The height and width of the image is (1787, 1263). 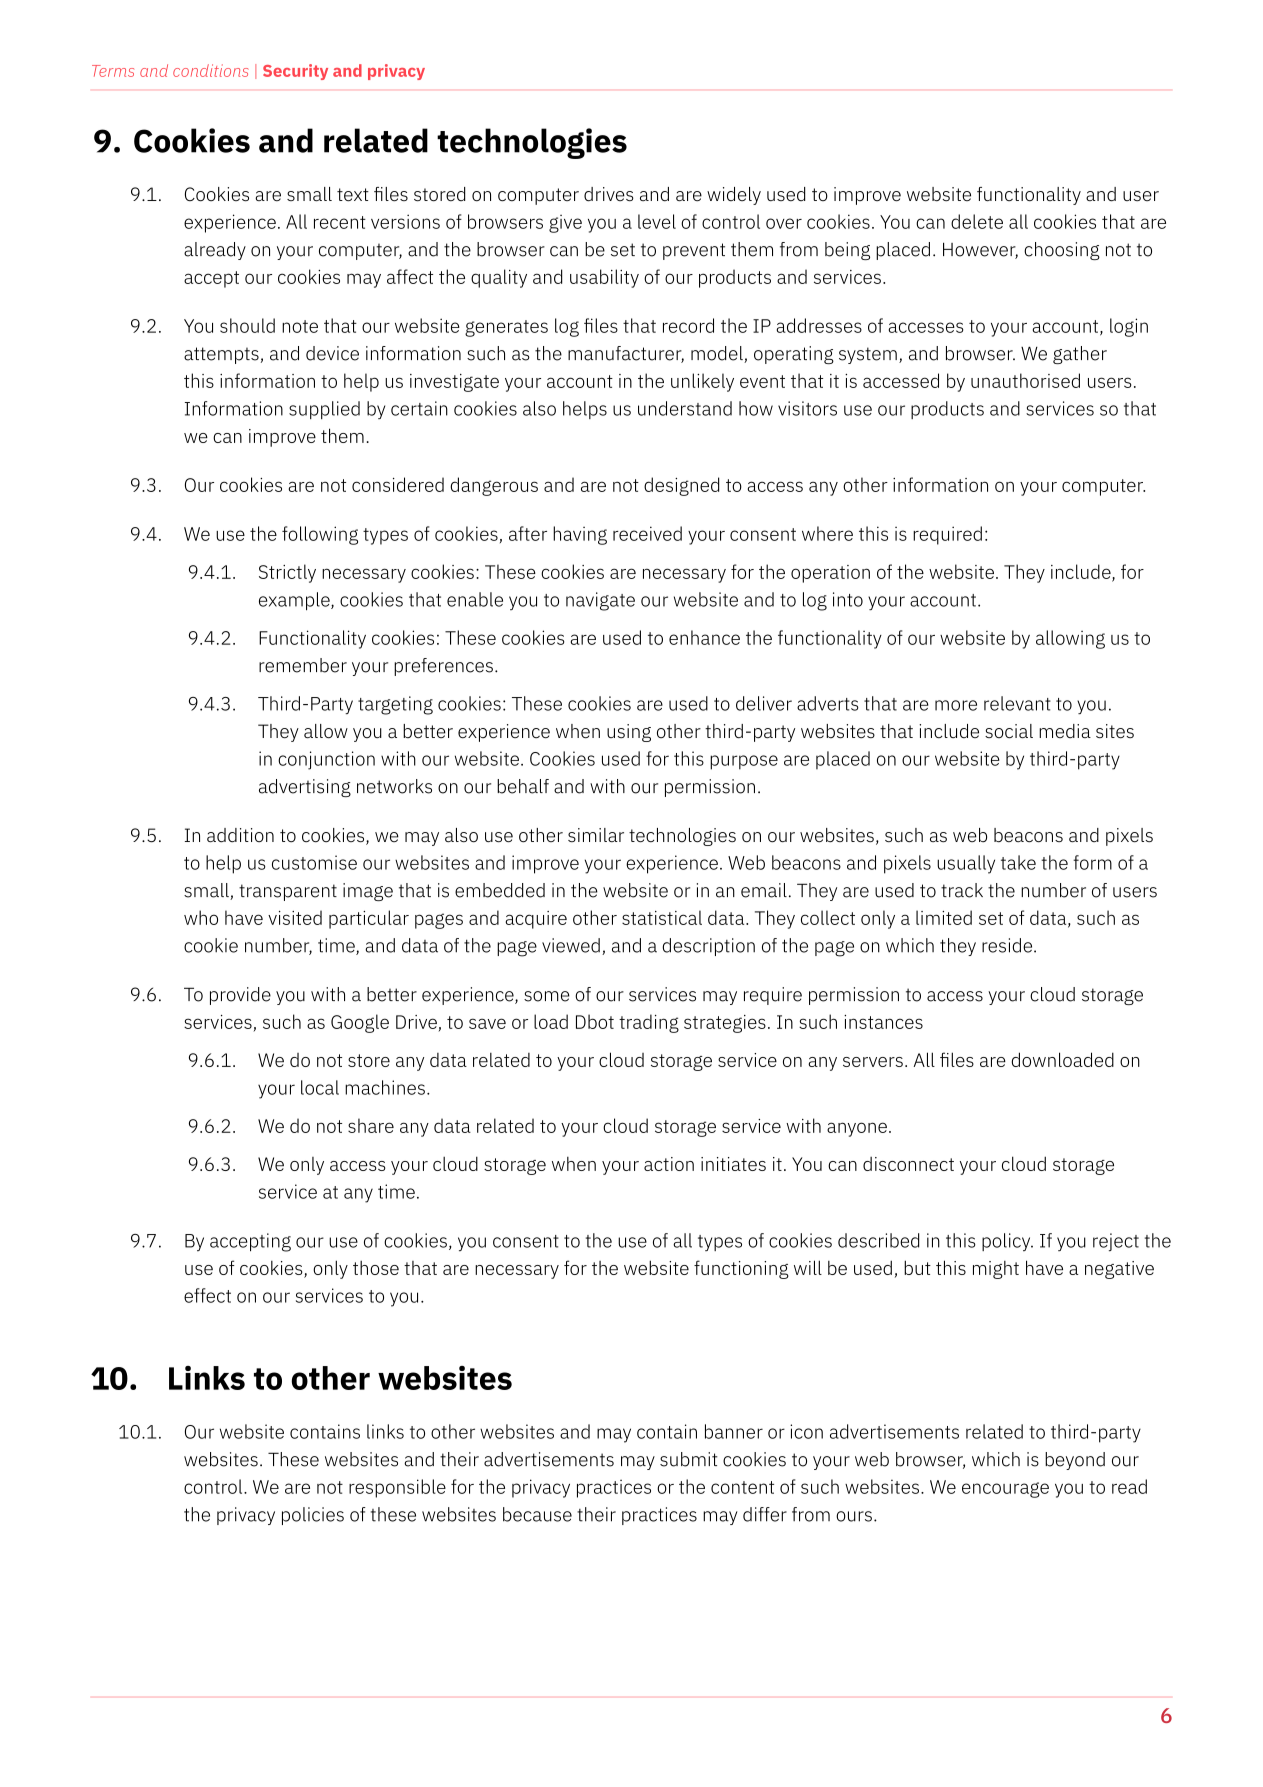 What do you see at coordinates (313, 1516) in the image?
I see `policies` at bounding box center [313, 1516].
